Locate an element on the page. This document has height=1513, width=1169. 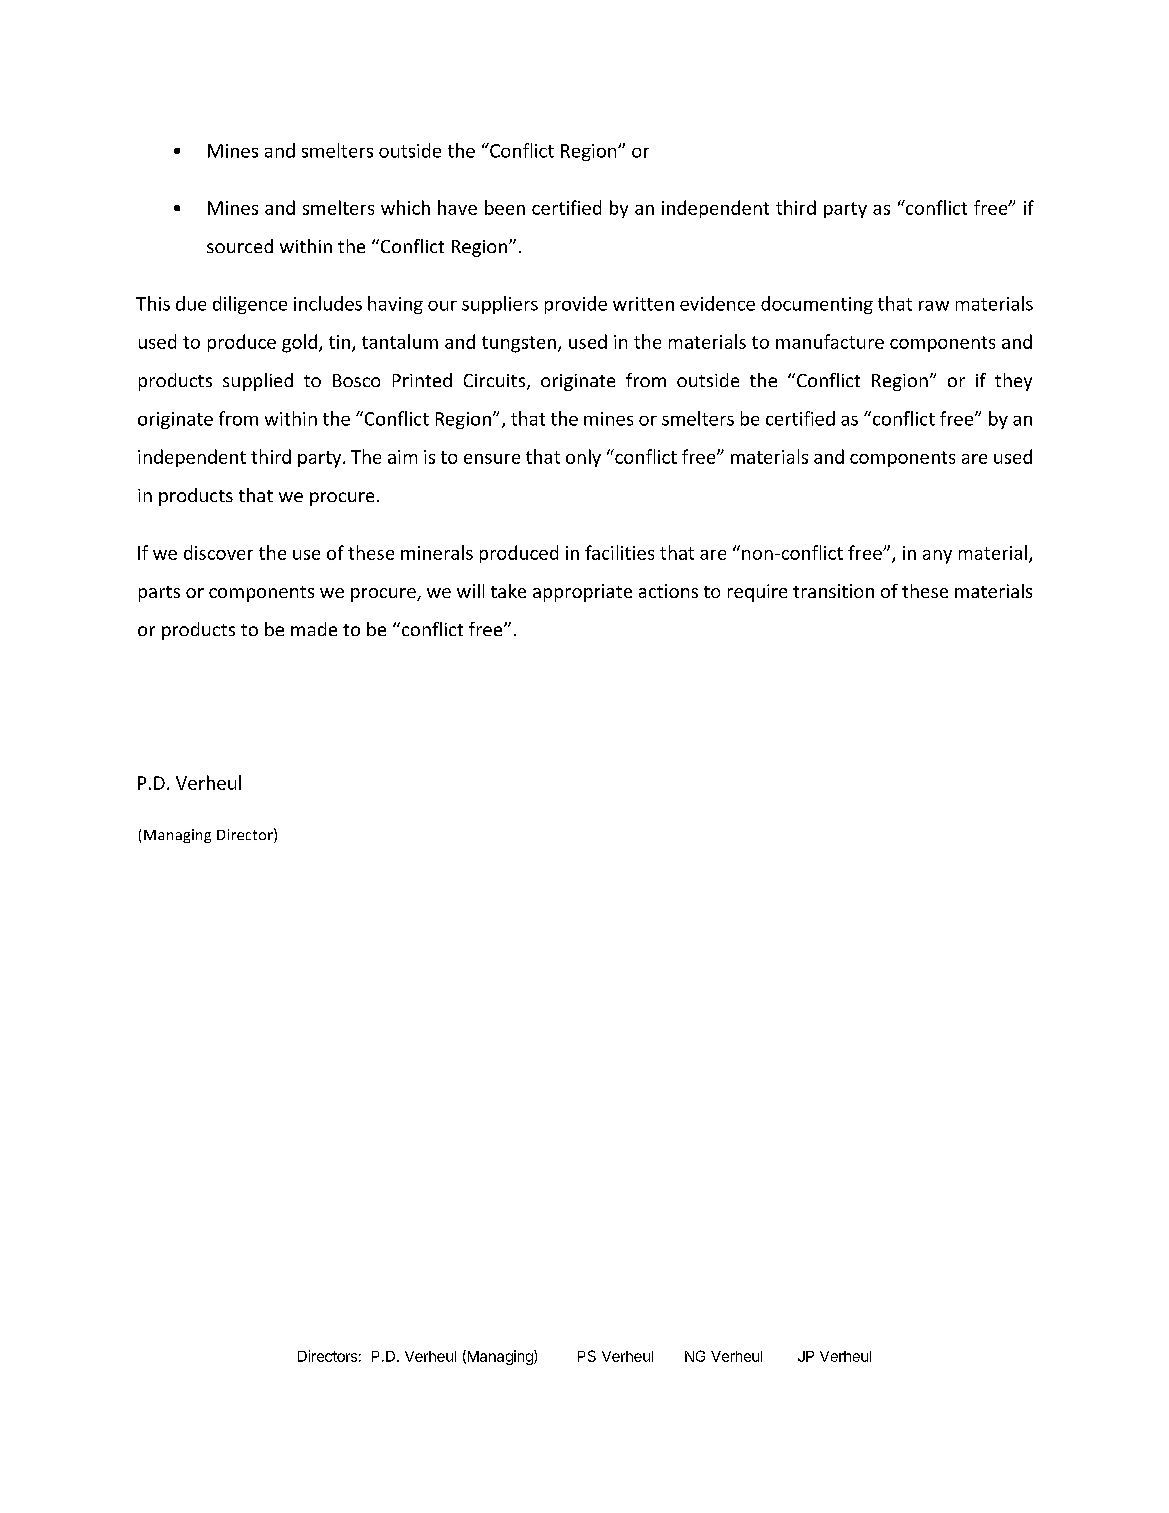
provide is located at coordinates (576, 305).
